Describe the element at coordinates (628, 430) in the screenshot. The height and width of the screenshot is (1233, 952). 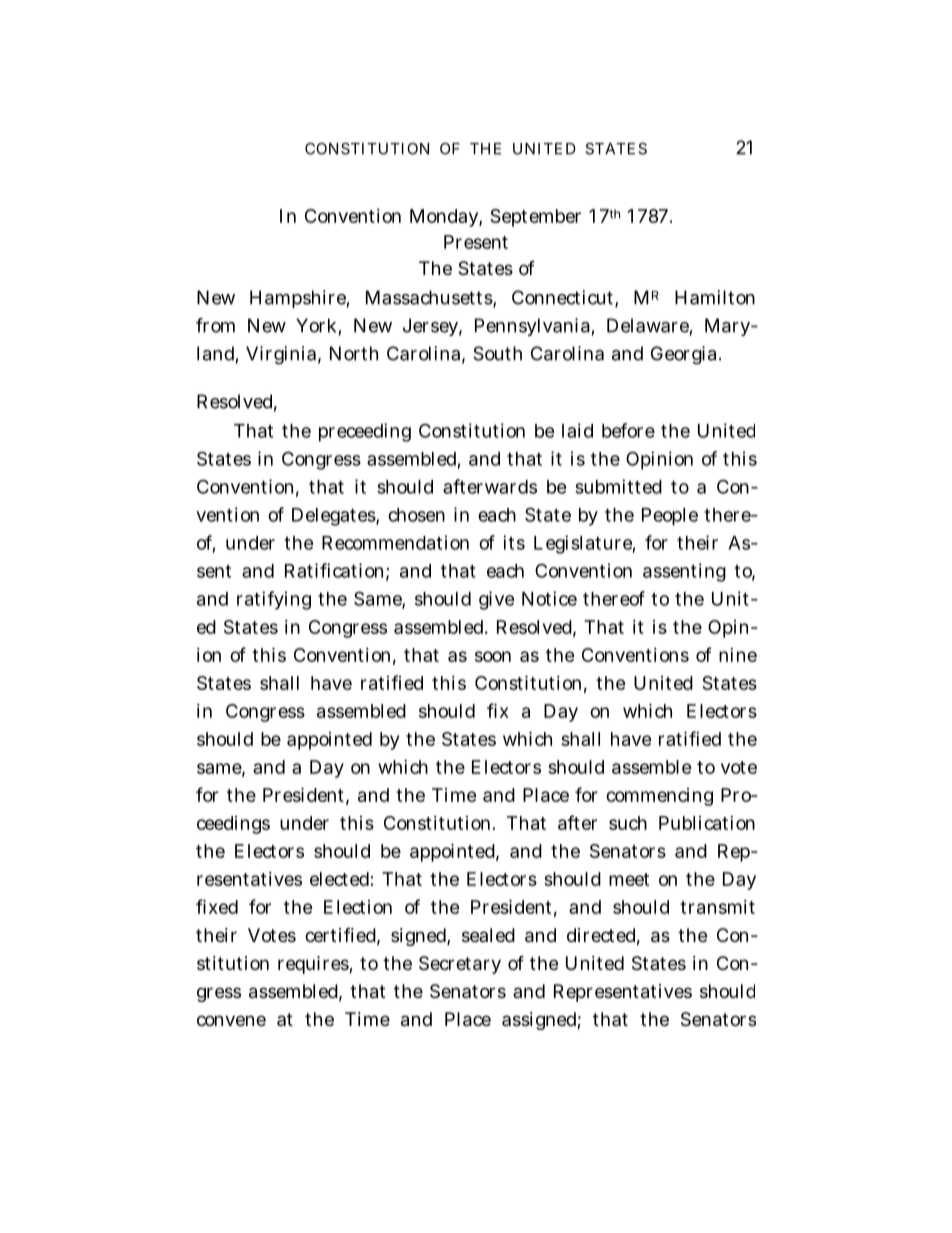
I see `before` at that location.
